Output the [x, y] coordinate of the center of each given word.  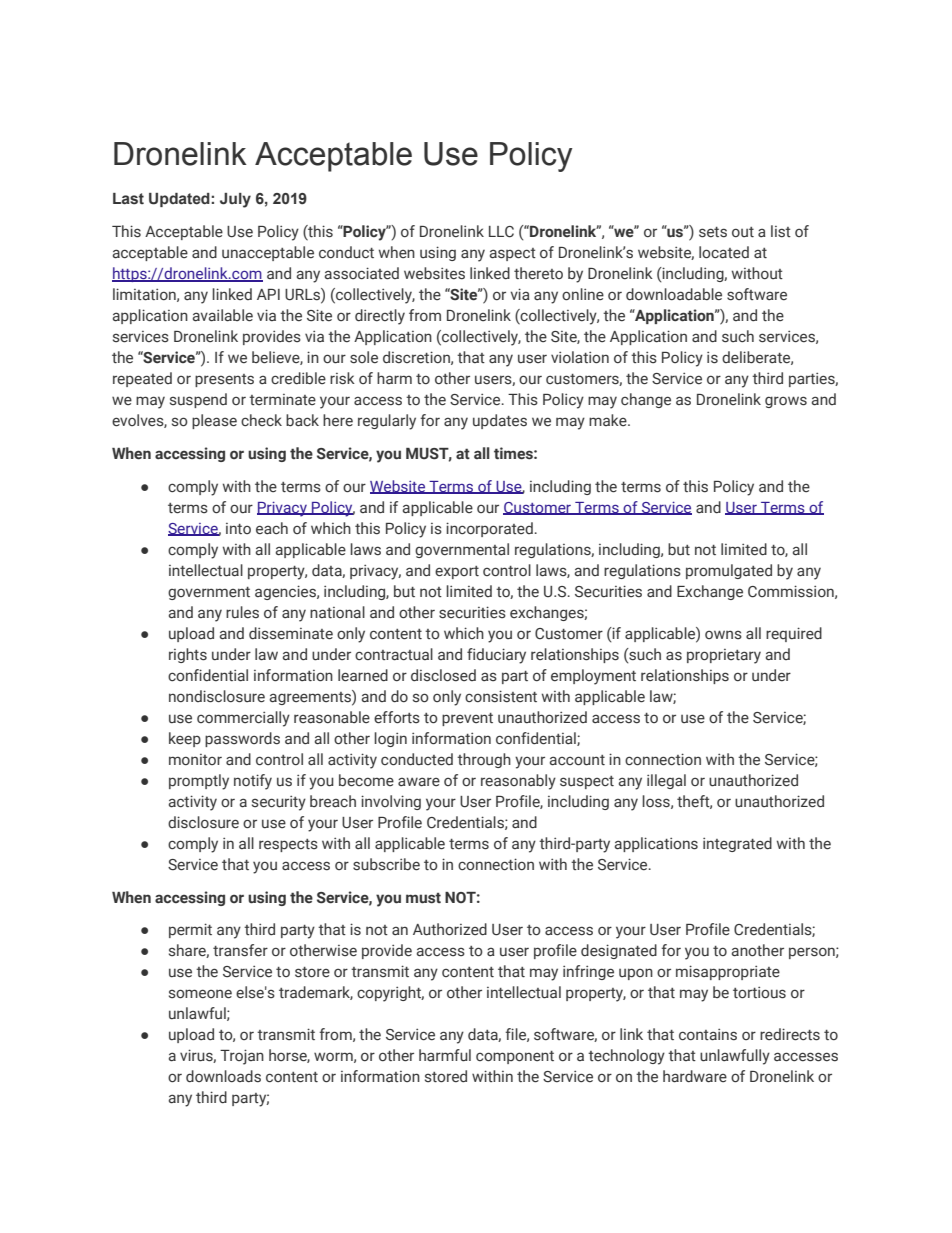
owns [723, 635]
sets [713, 232]
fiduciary [496, 656]
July [235, 200]
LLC [501, 232]
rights [188, 655]
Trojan [242, 1057]
